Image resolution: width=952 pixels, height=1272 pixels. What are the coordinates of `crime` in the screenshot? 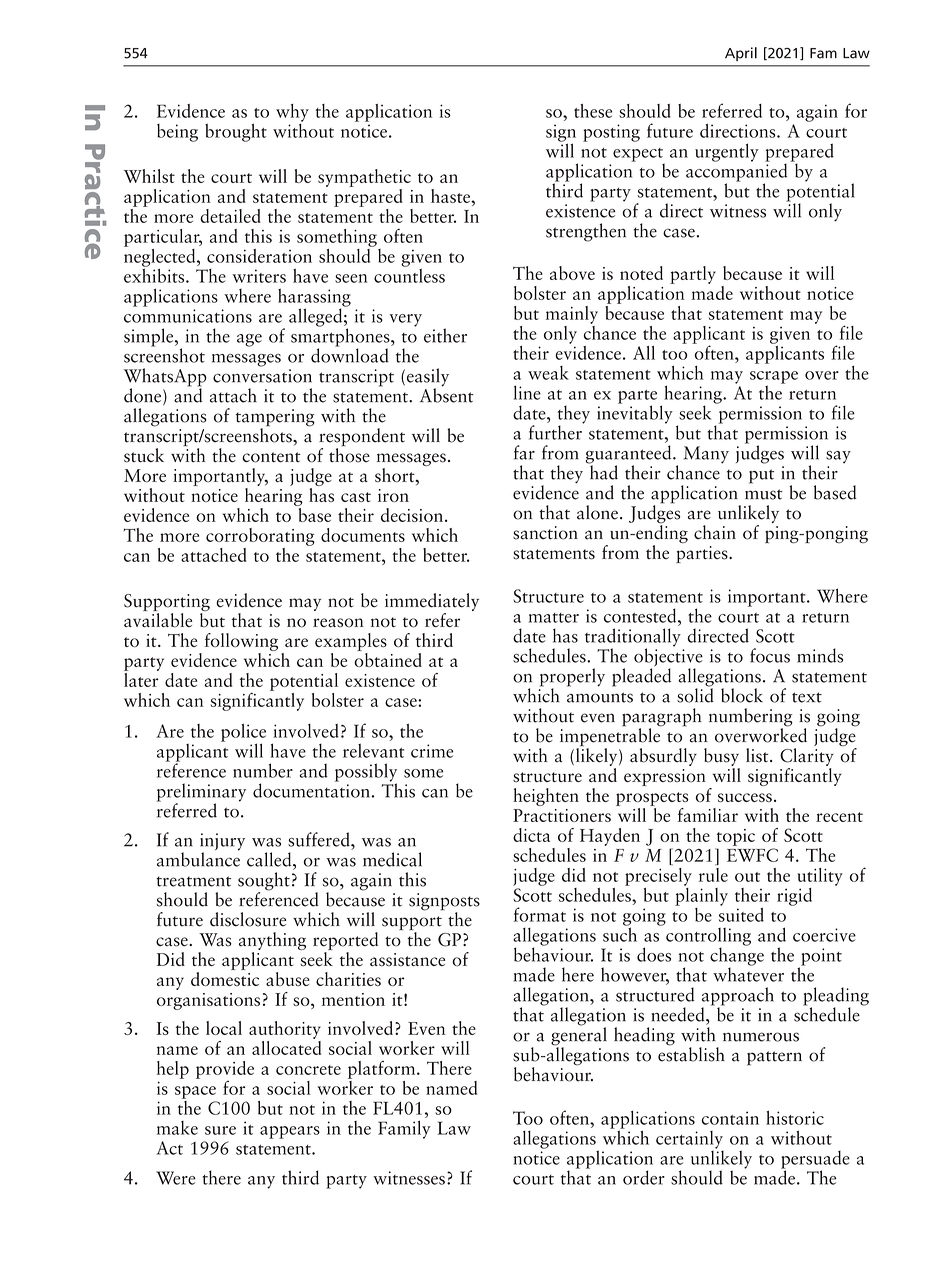 It's located at (432, 751).
